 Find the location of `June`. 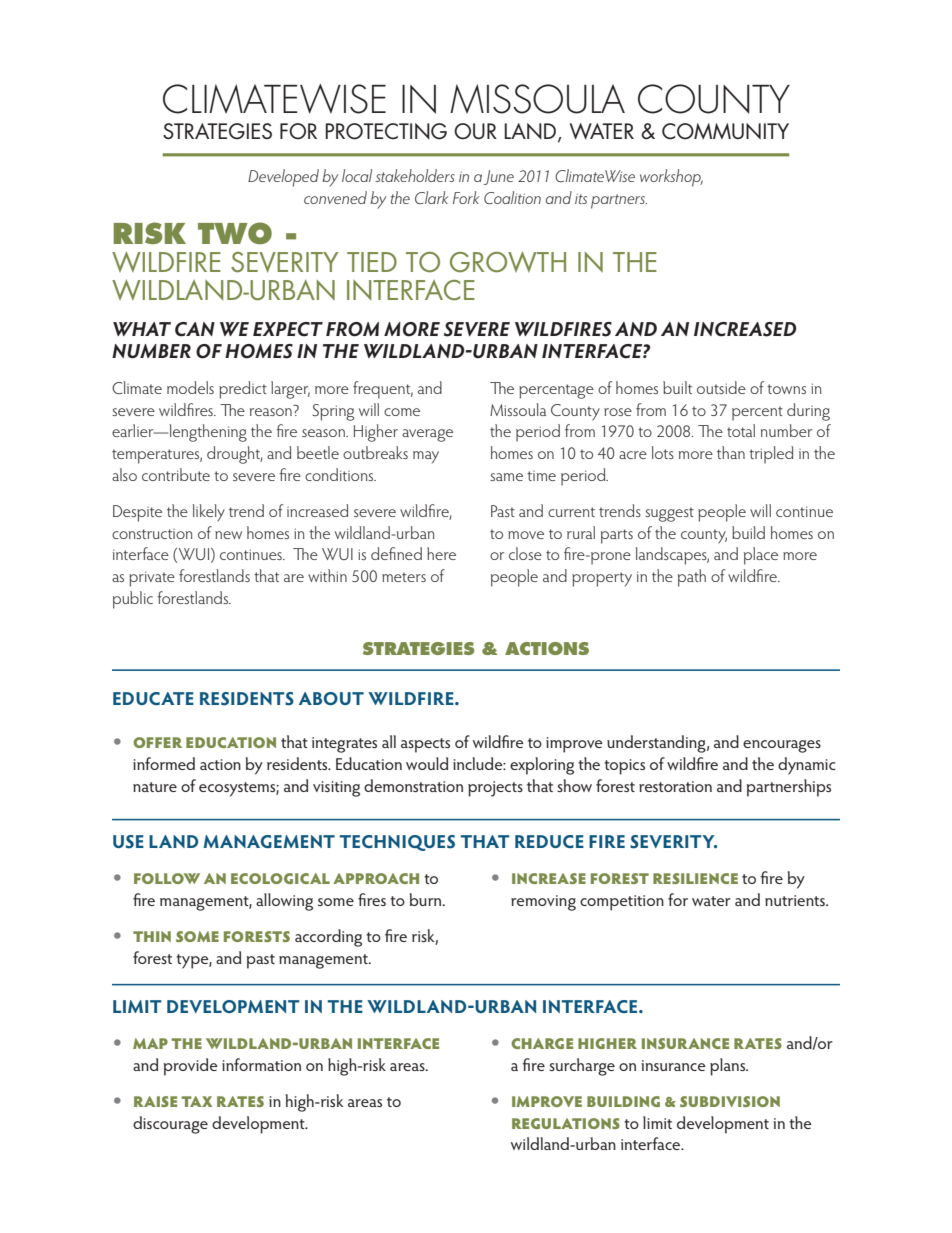

June is located at coordinates (499, 177).
